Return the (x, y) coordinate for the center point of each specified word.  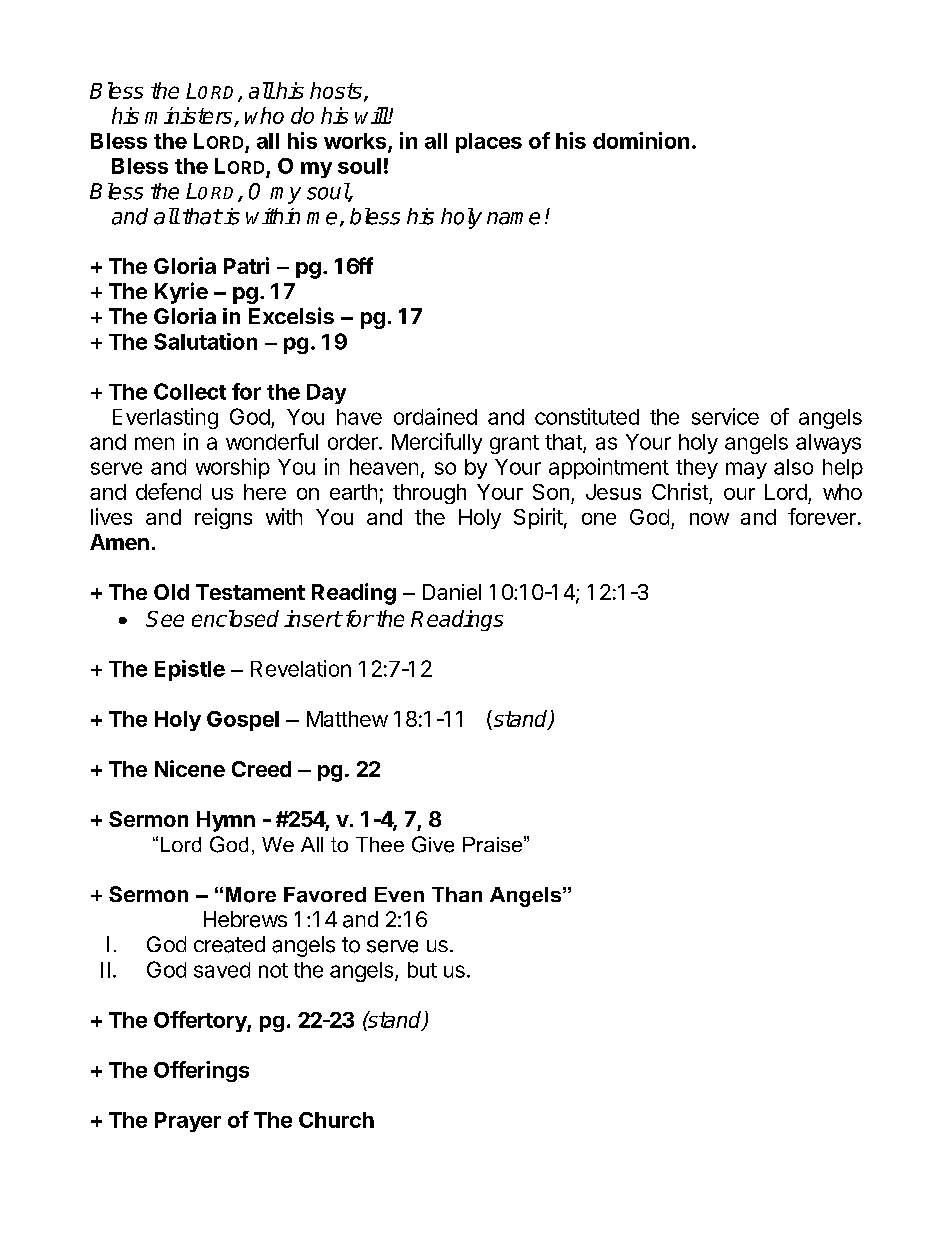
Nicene (190, 768)
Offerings (201, 1071)
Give (433, 844)
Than (457, 894)
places (489, 143)
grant (514, 444)
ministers (190, 117)
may (746, 470)
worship (233, 468)
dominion (641, 140)
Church (336, 1120)
